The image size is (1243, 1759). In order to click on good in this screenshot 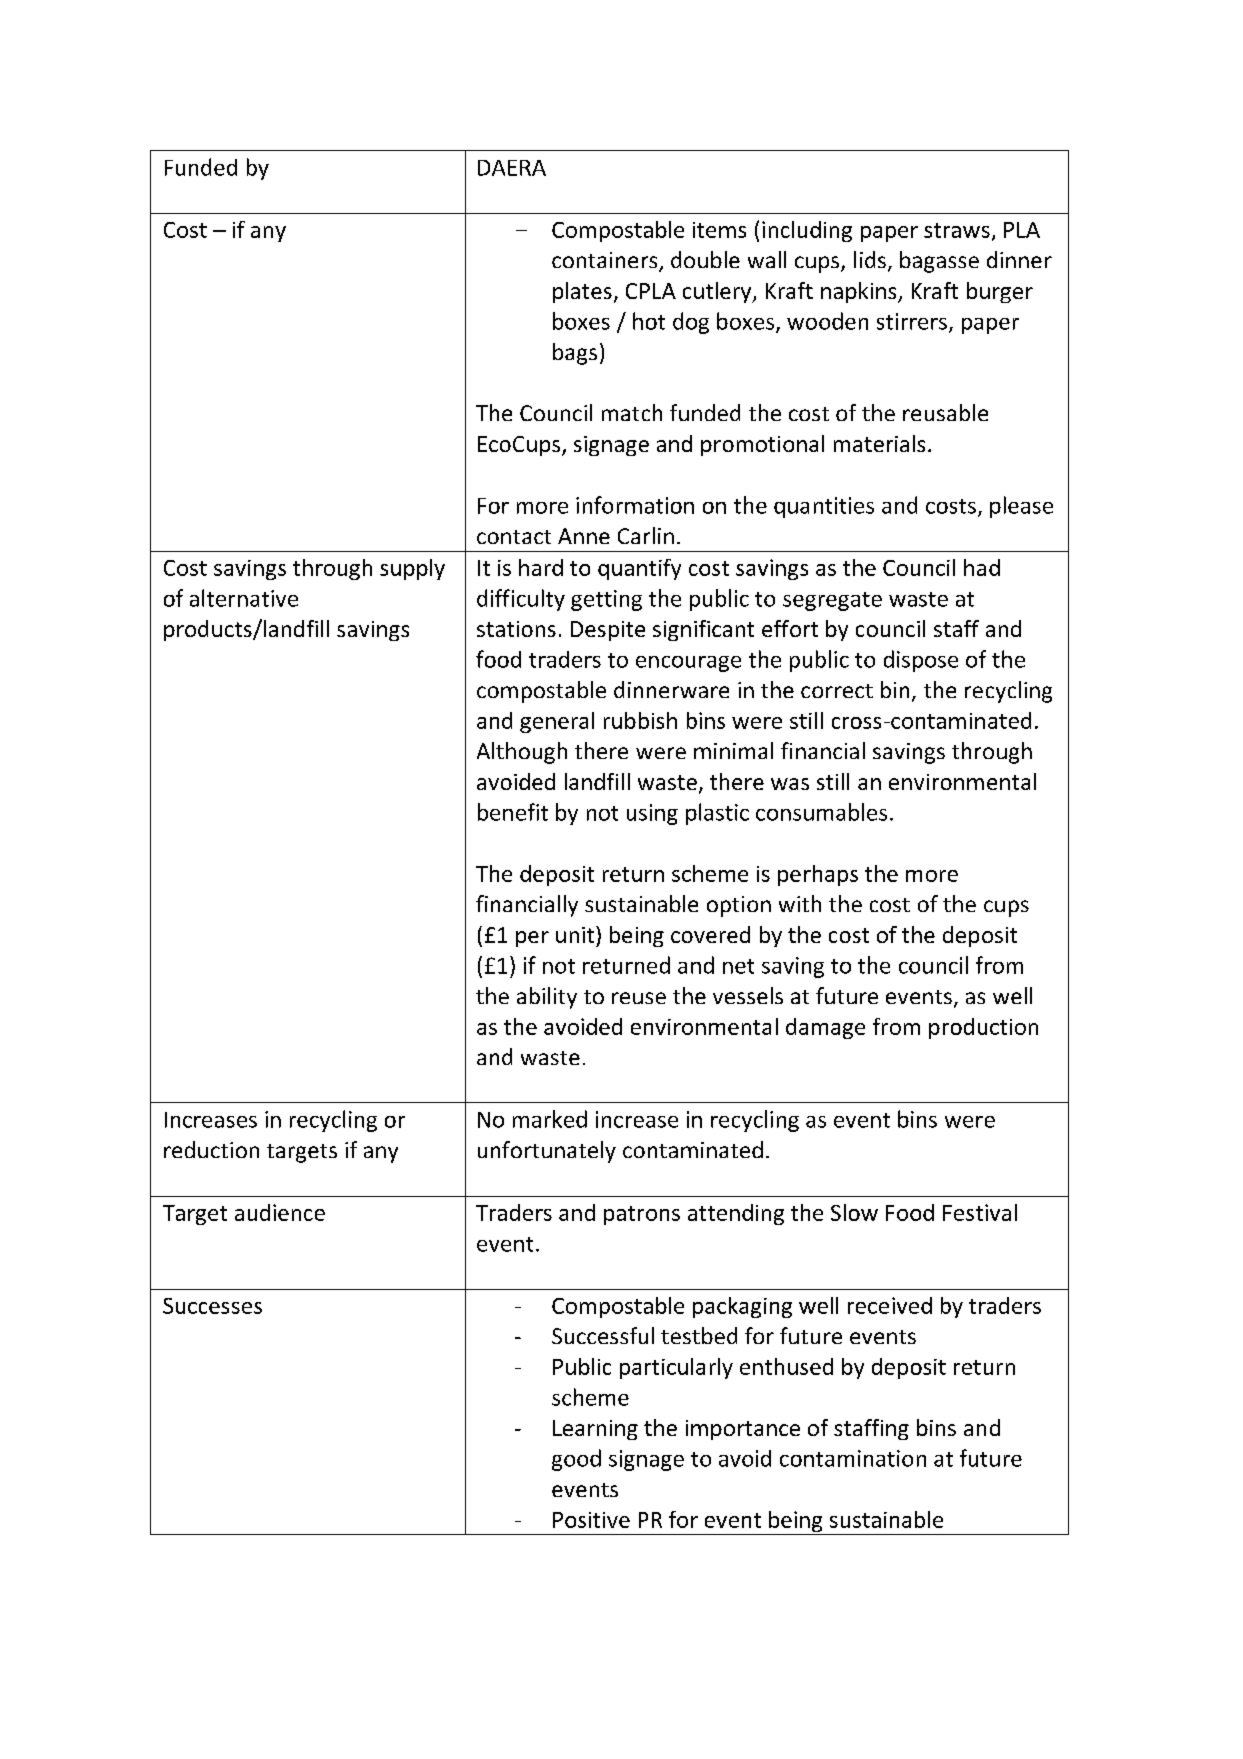, I will do `click(576, 1460)`.
